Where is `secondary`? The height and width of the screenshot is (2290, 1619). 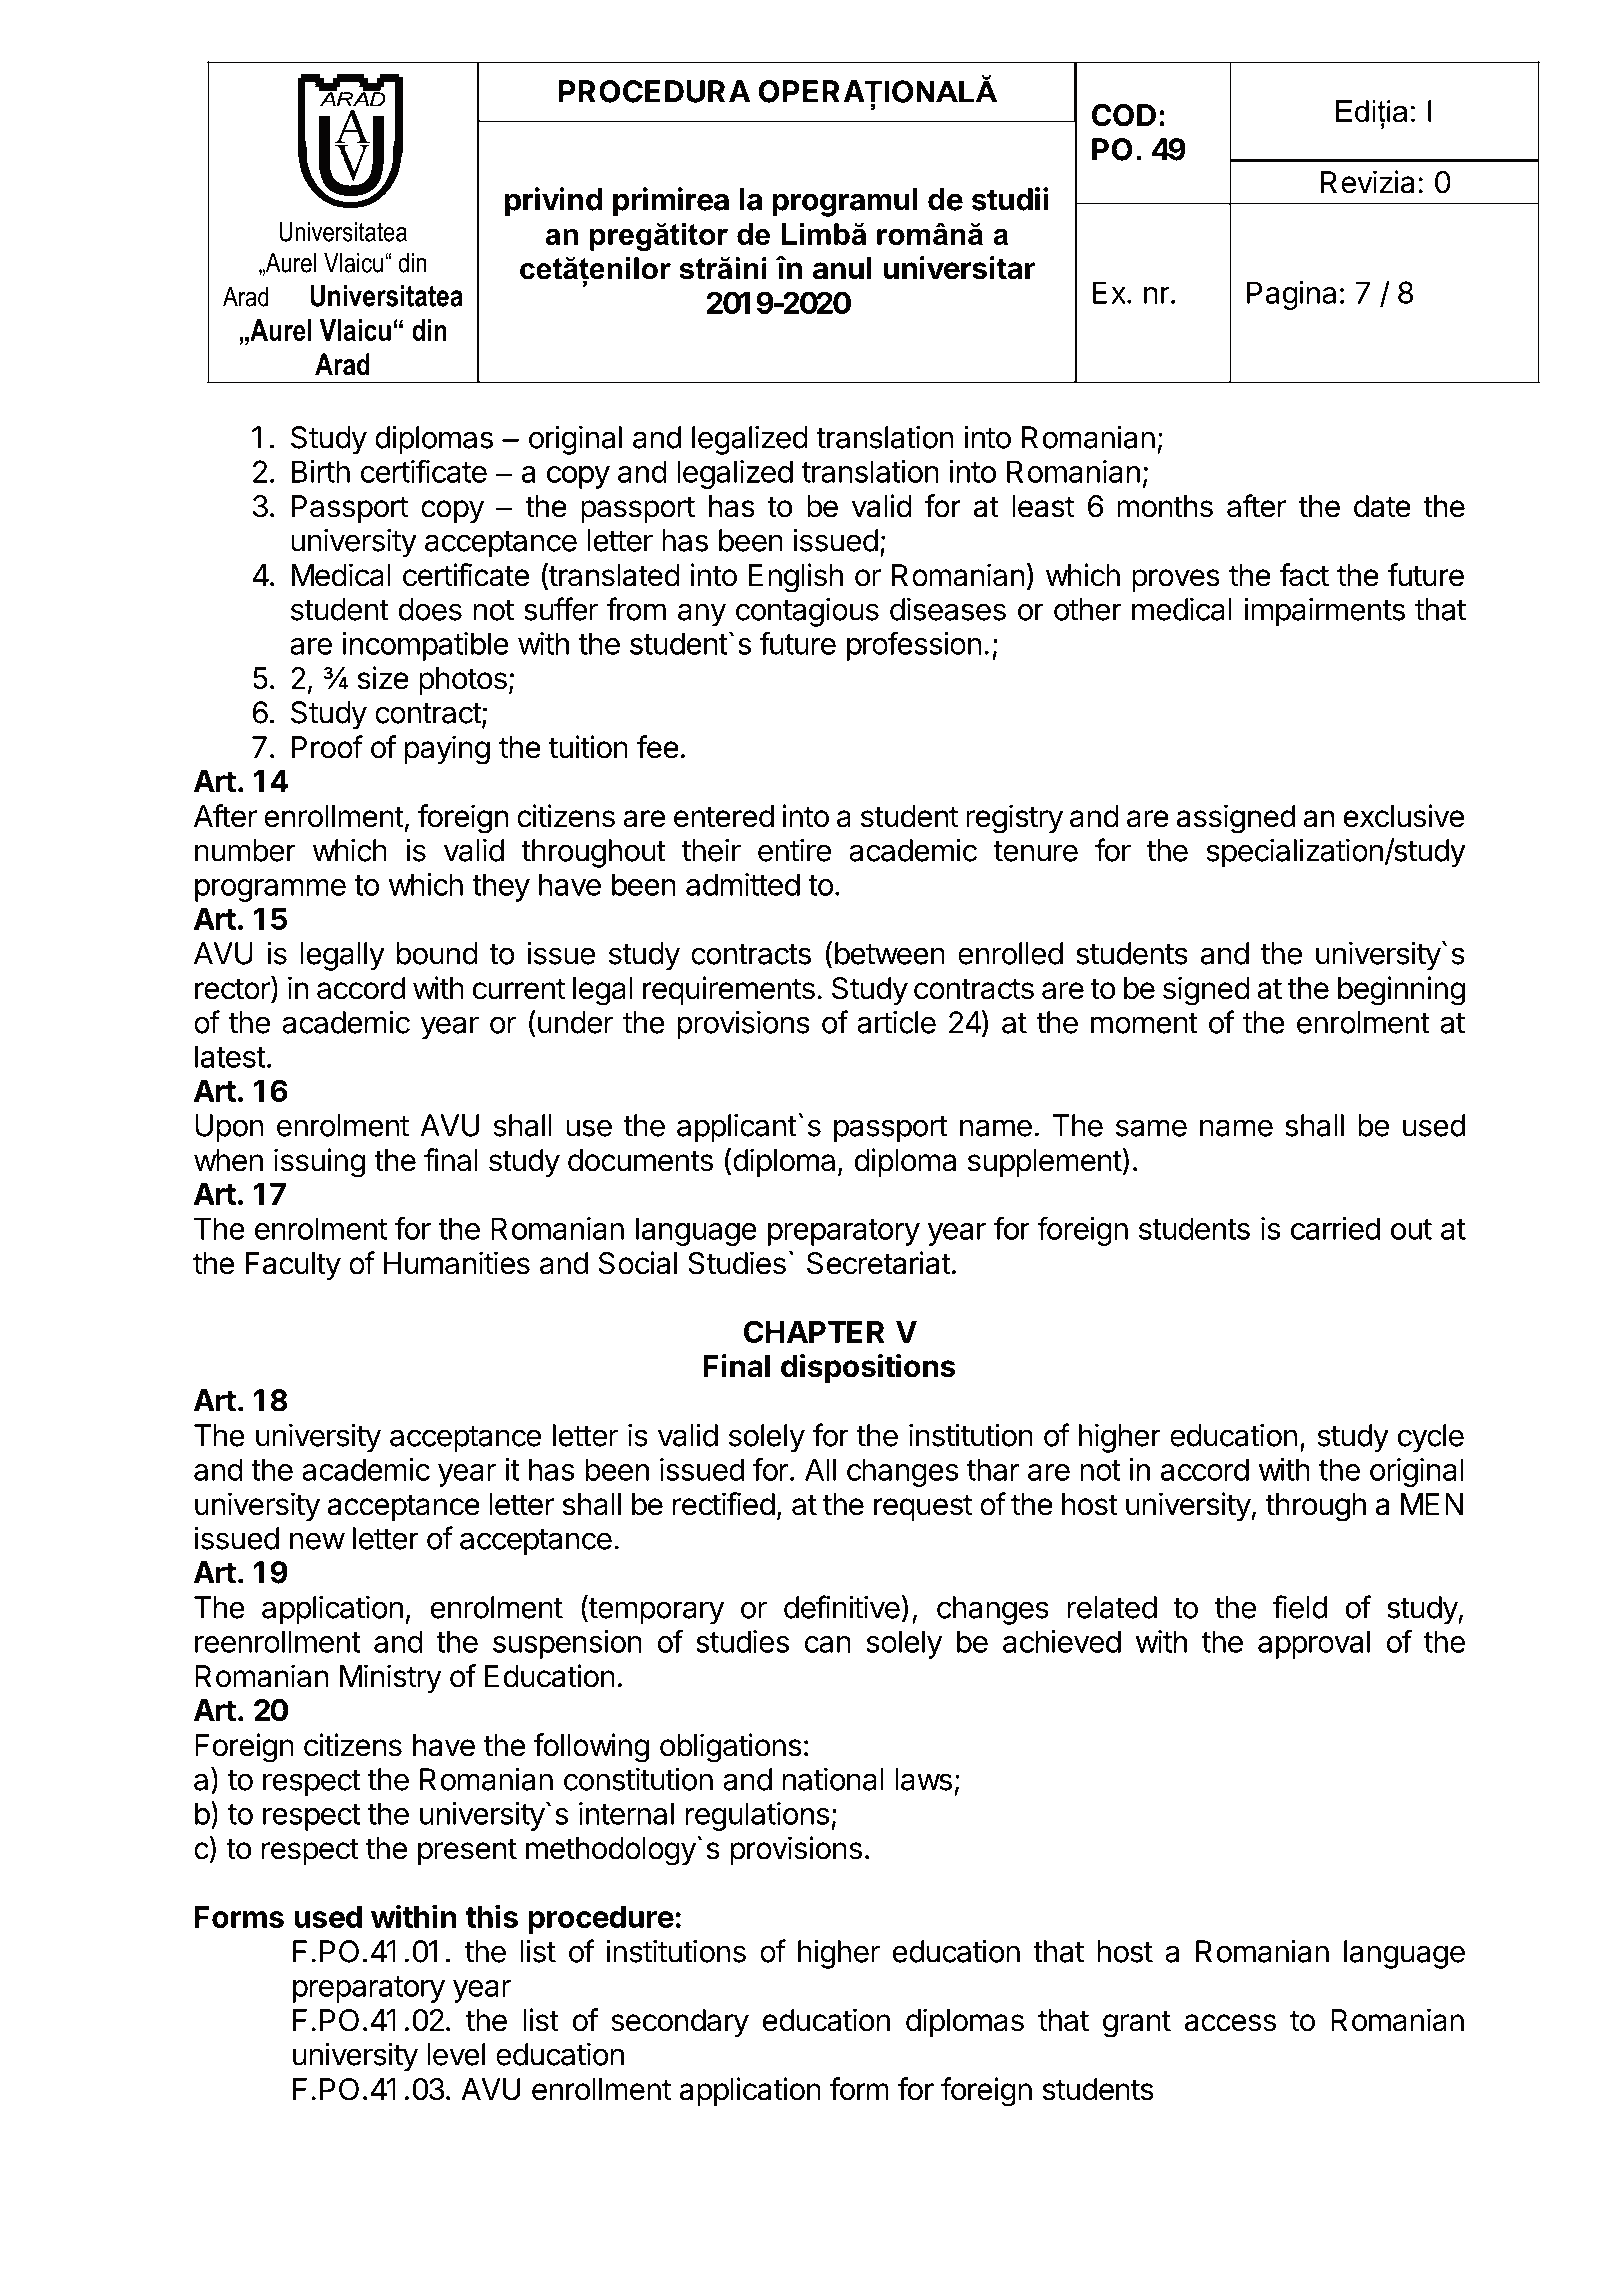 secondary is located at coordinates (680, 2023).
